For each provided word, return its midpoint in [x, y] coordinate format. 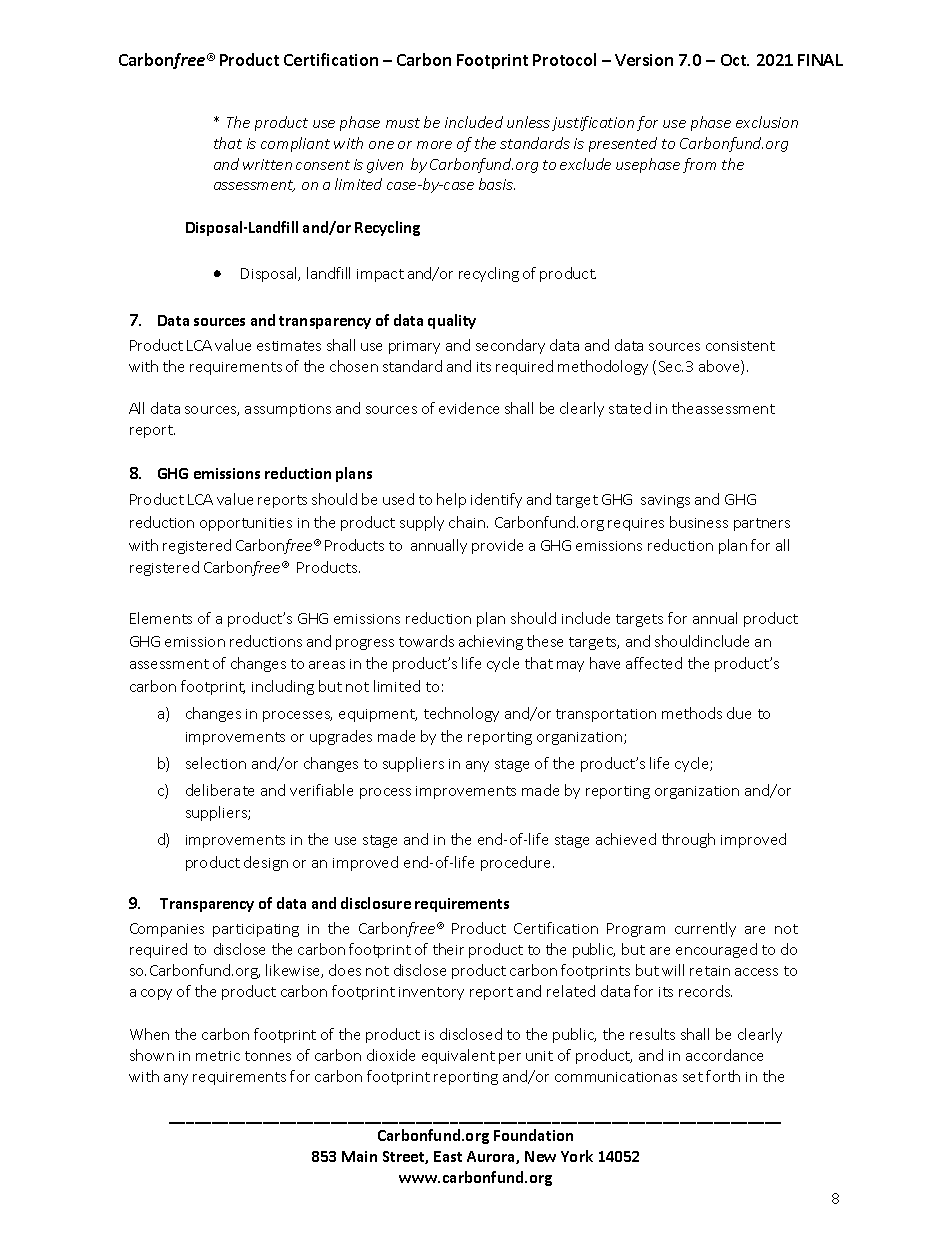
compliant [295, 144]
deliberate [220, 790]
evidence [469, 408]
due [739, 713]
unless [528, 122]
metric [218, 1056]
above [720, 367]
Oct [735, 60]
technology [461, 714]
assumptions [288, 410]
